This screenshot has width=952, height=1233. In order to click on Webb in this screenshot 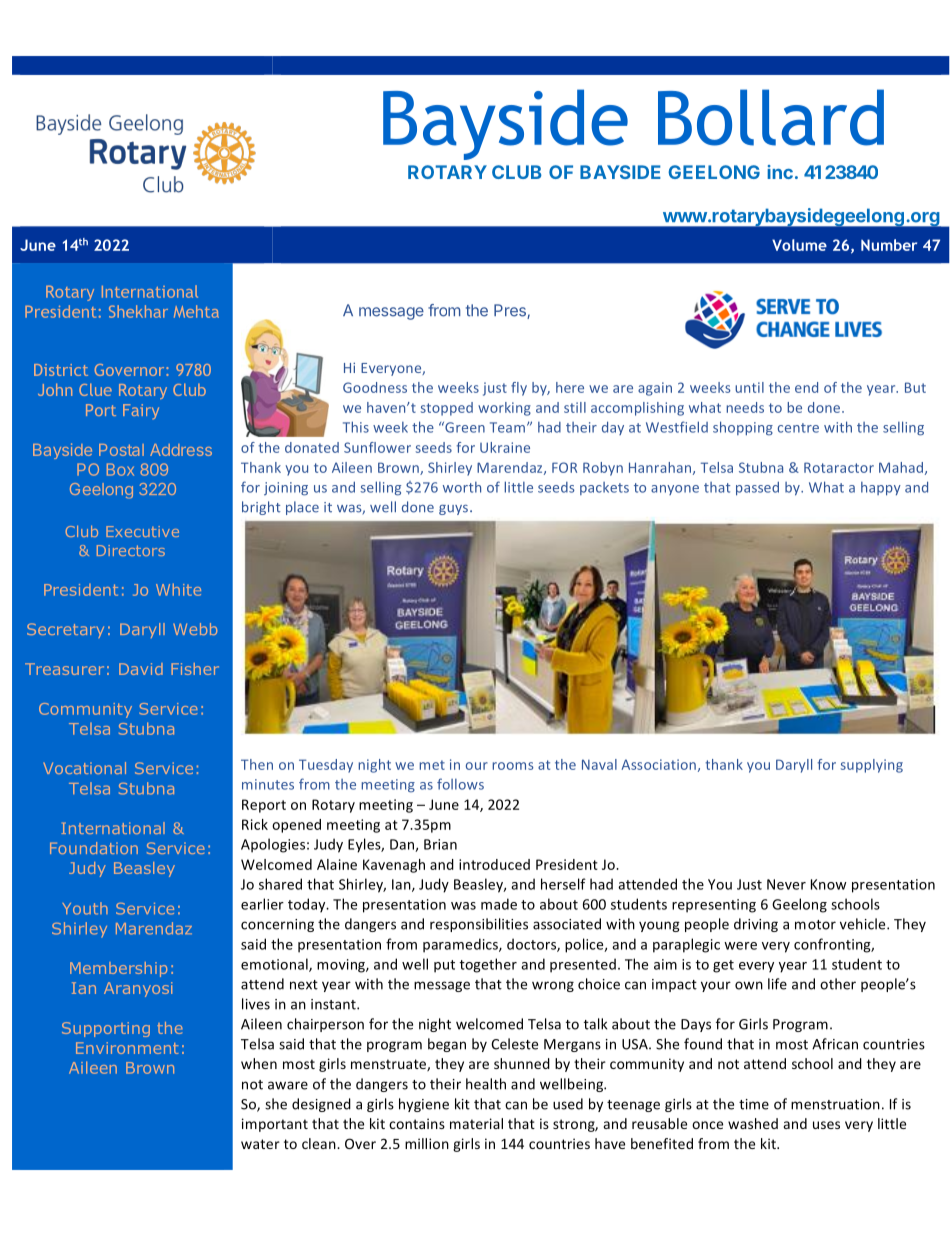, I will do `click(195, 629)`.
